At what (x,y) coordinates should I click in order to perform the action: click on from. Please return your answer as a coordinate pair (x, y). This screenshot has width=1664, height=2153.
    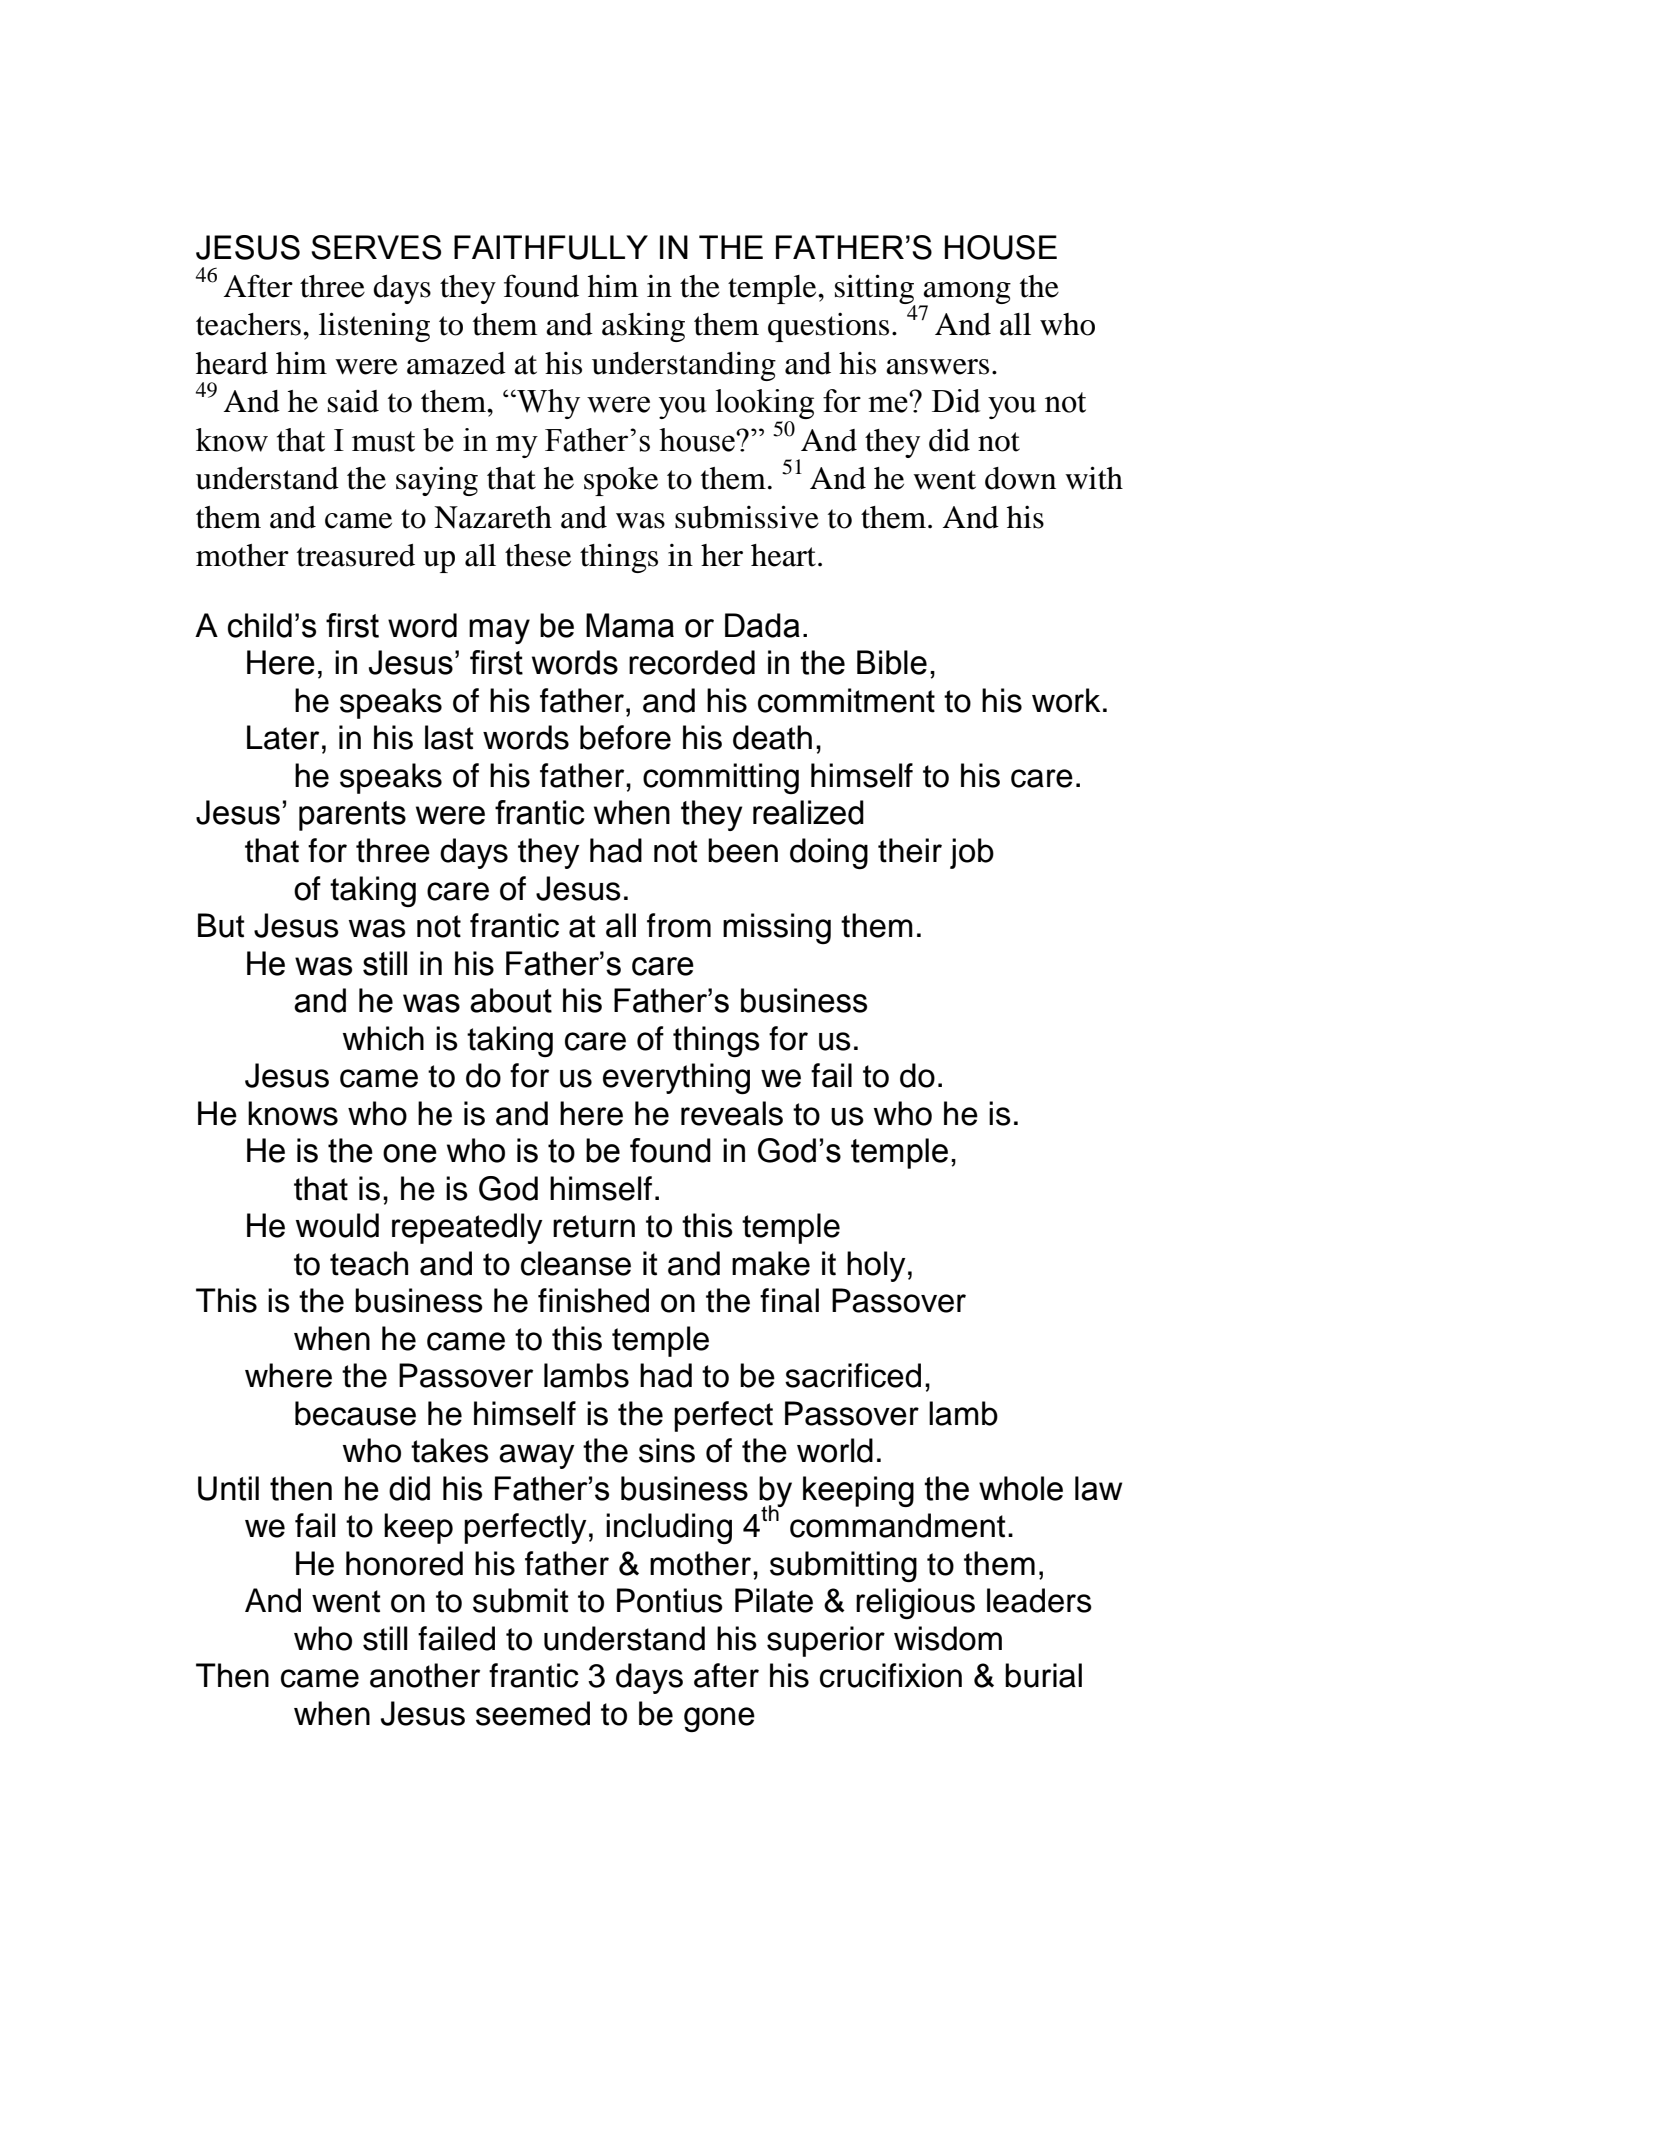
    Looking at the image, I should click on (679, 925).
